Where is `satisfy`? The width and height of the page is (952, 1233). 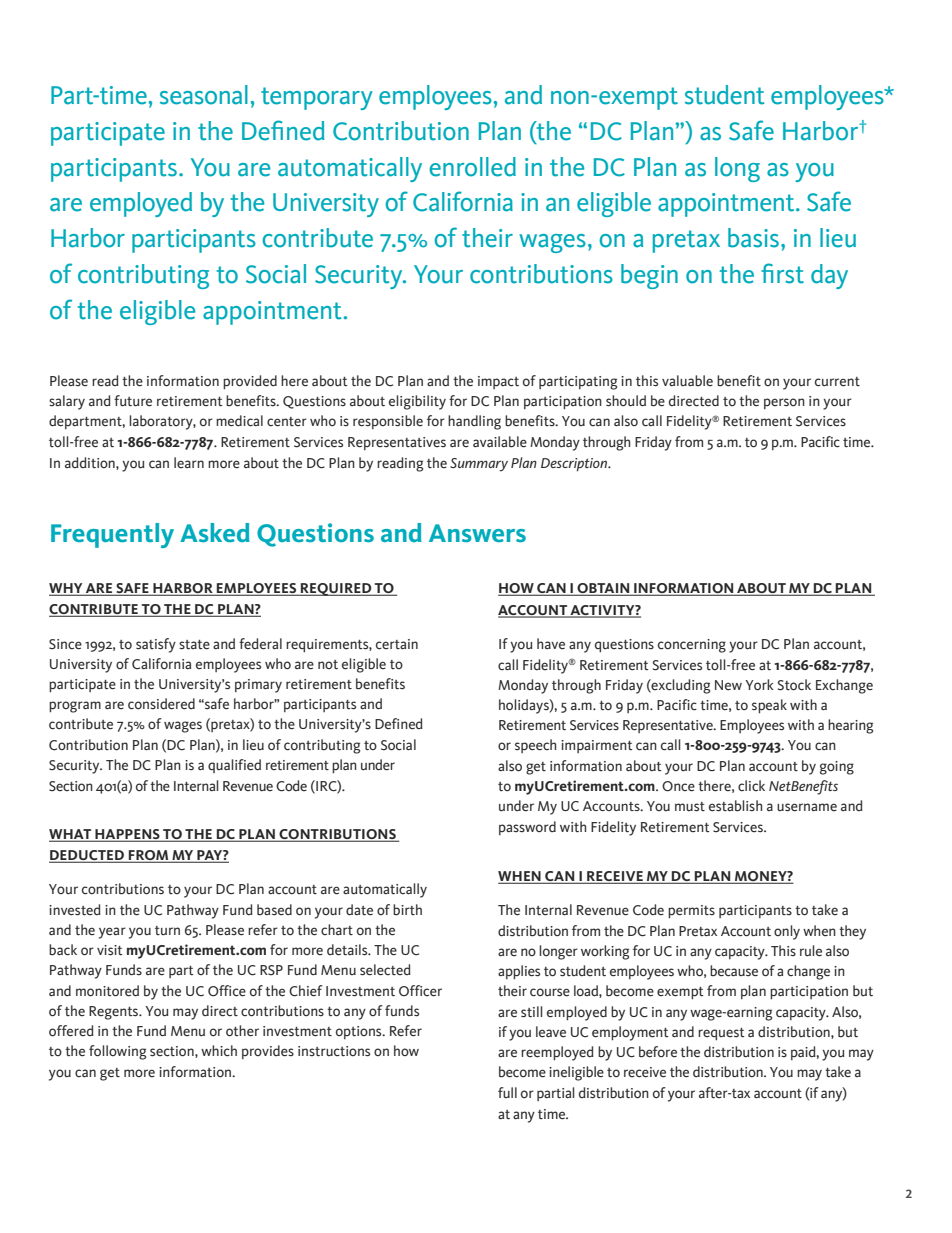
satisfy is located at coordinates (156, 645).
